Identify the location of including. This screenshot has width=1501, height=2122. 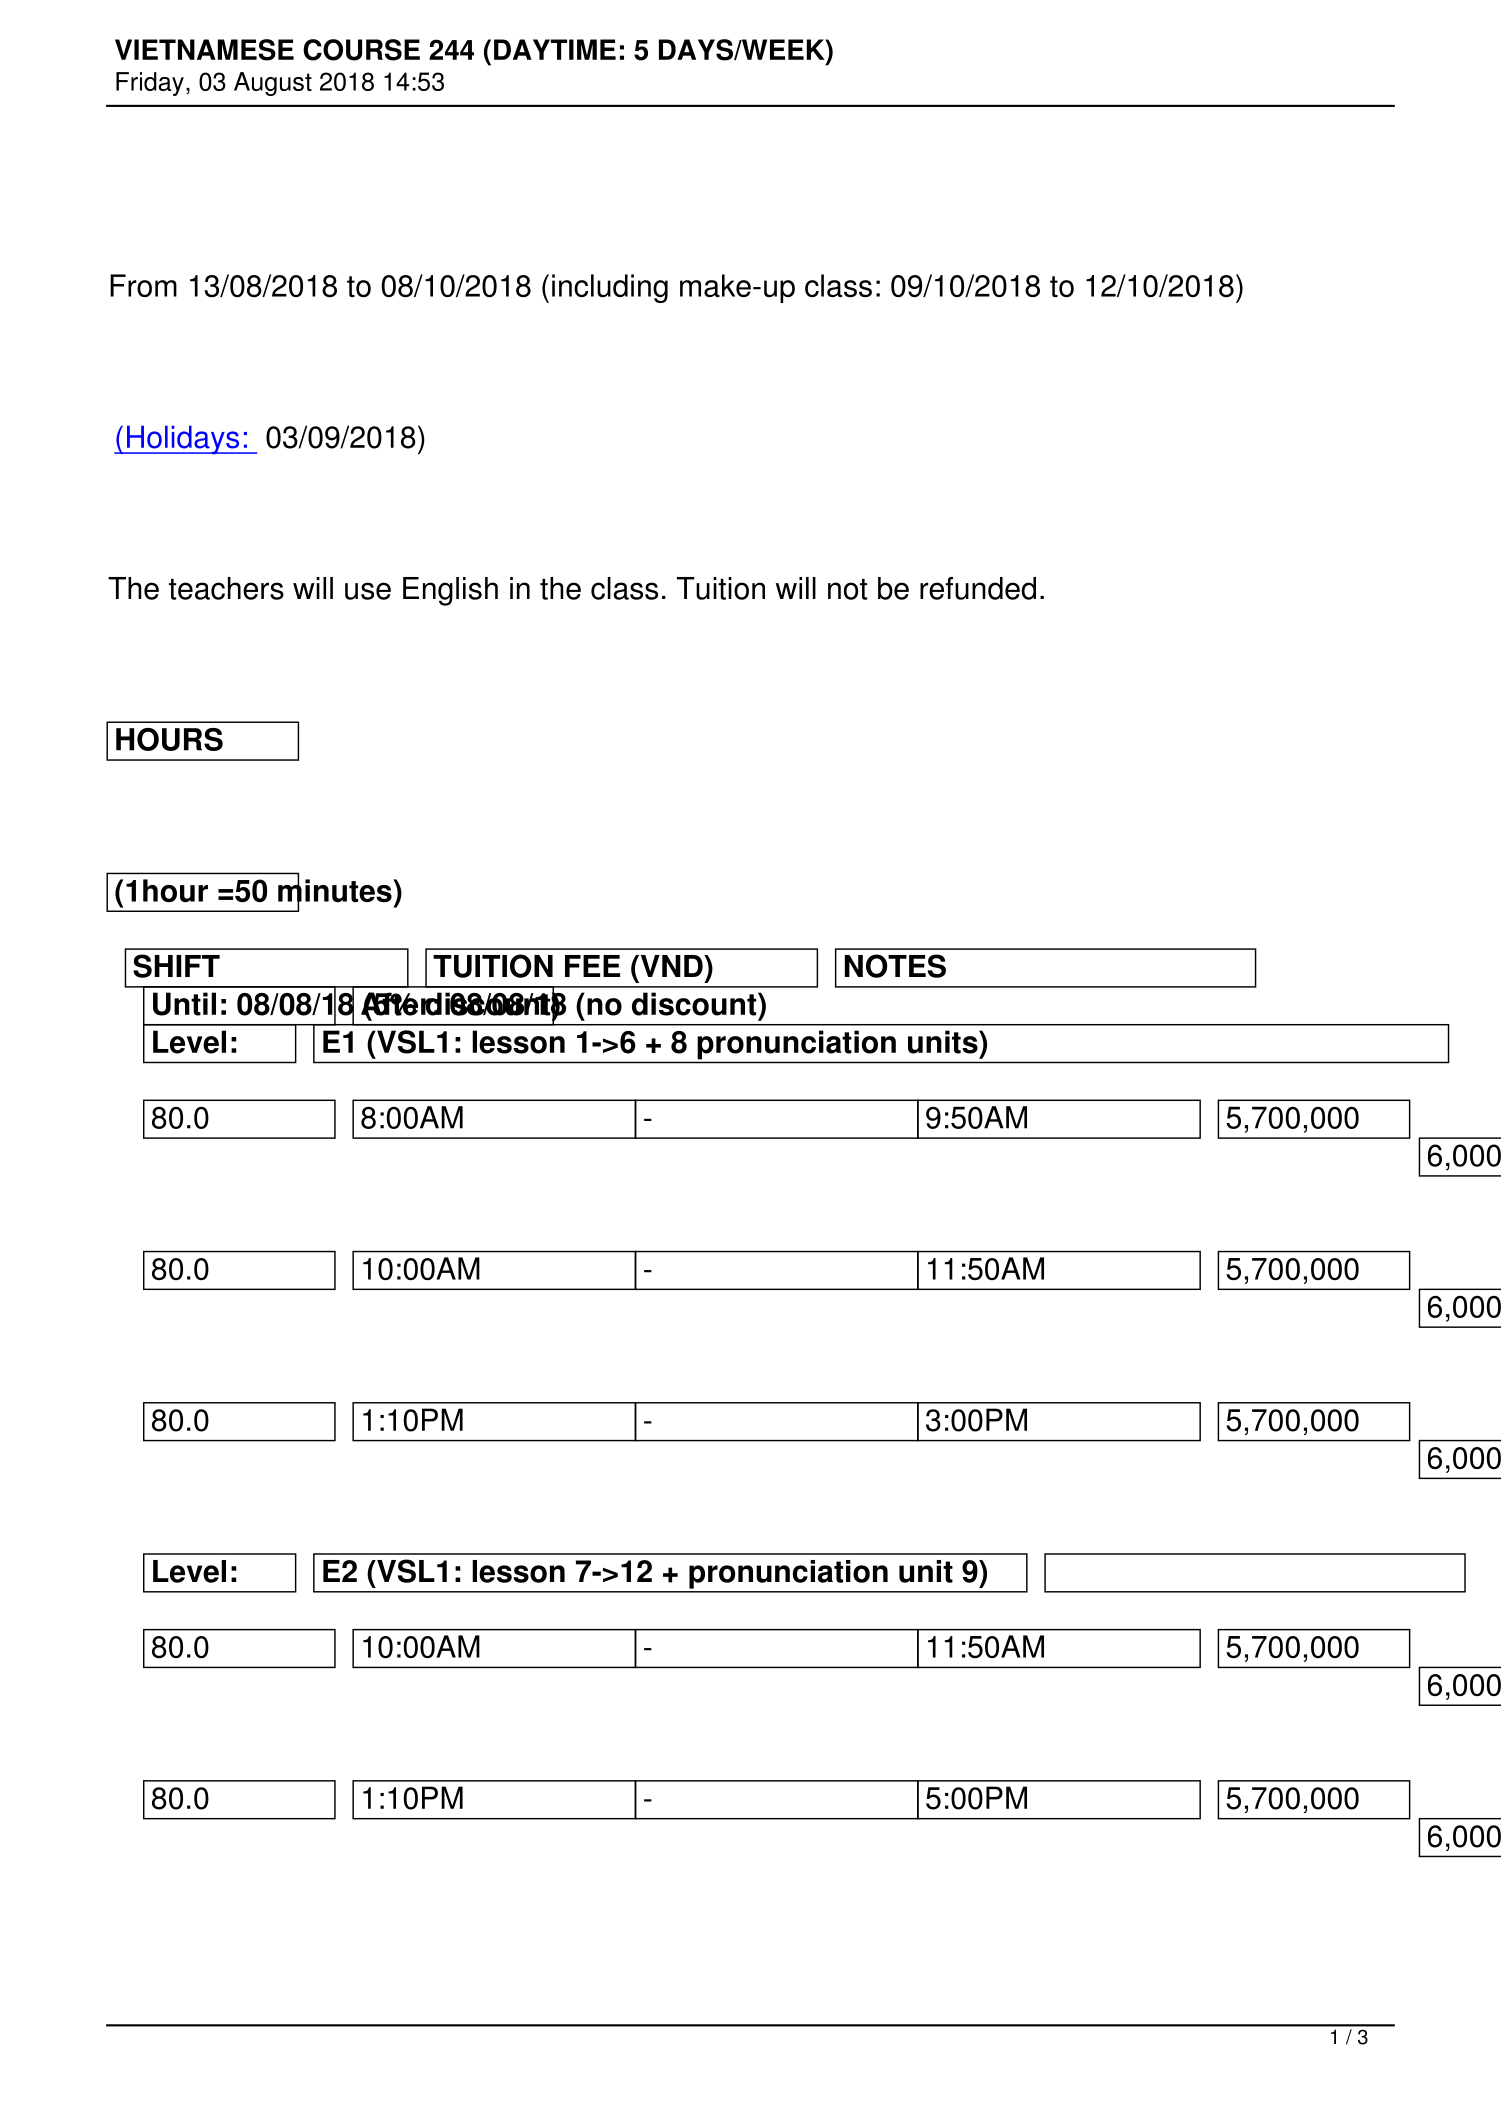
(610, 288).
